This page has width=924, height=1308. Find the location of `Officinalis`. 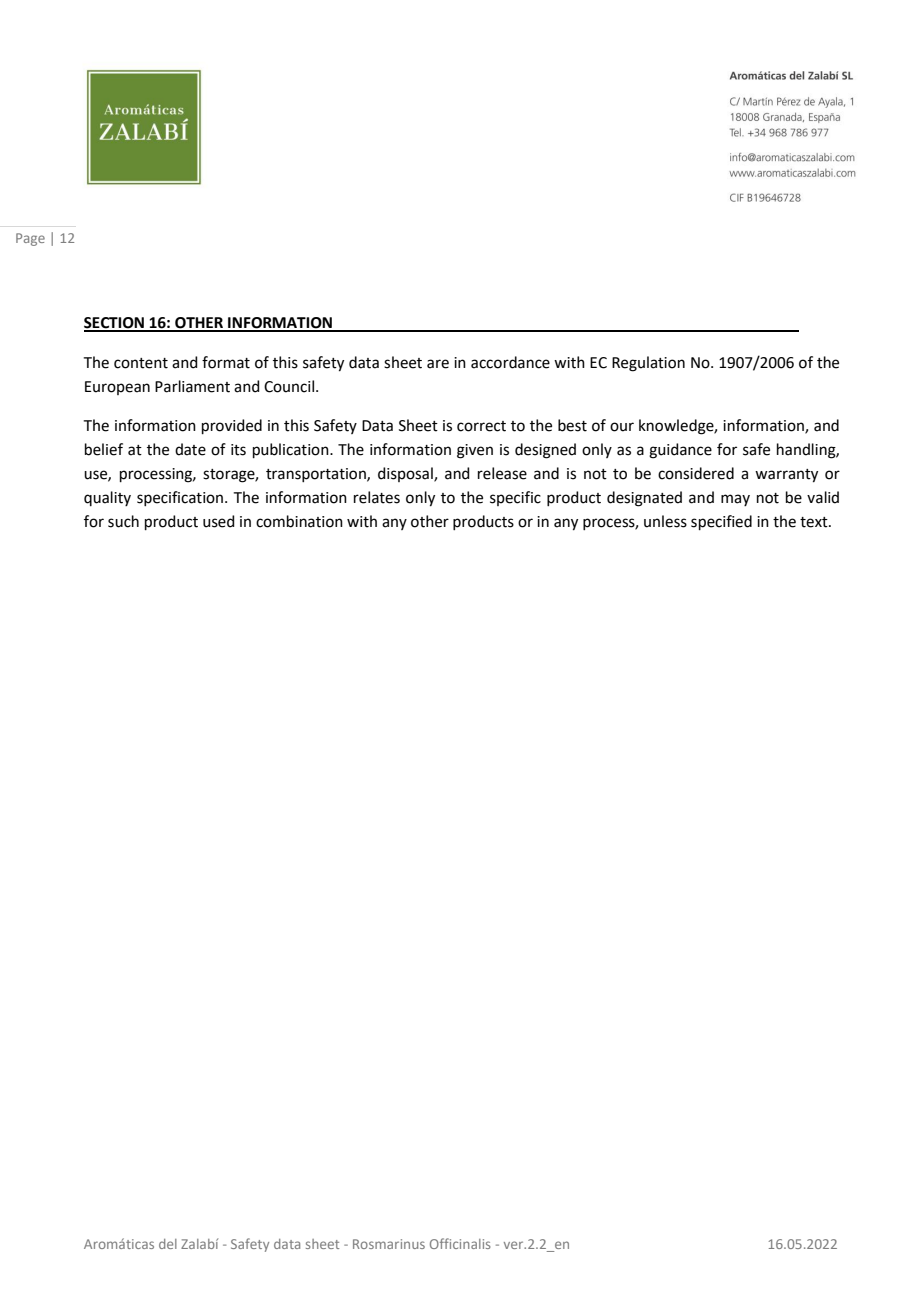

Officinalis is located at coordinates (460, 1243).
